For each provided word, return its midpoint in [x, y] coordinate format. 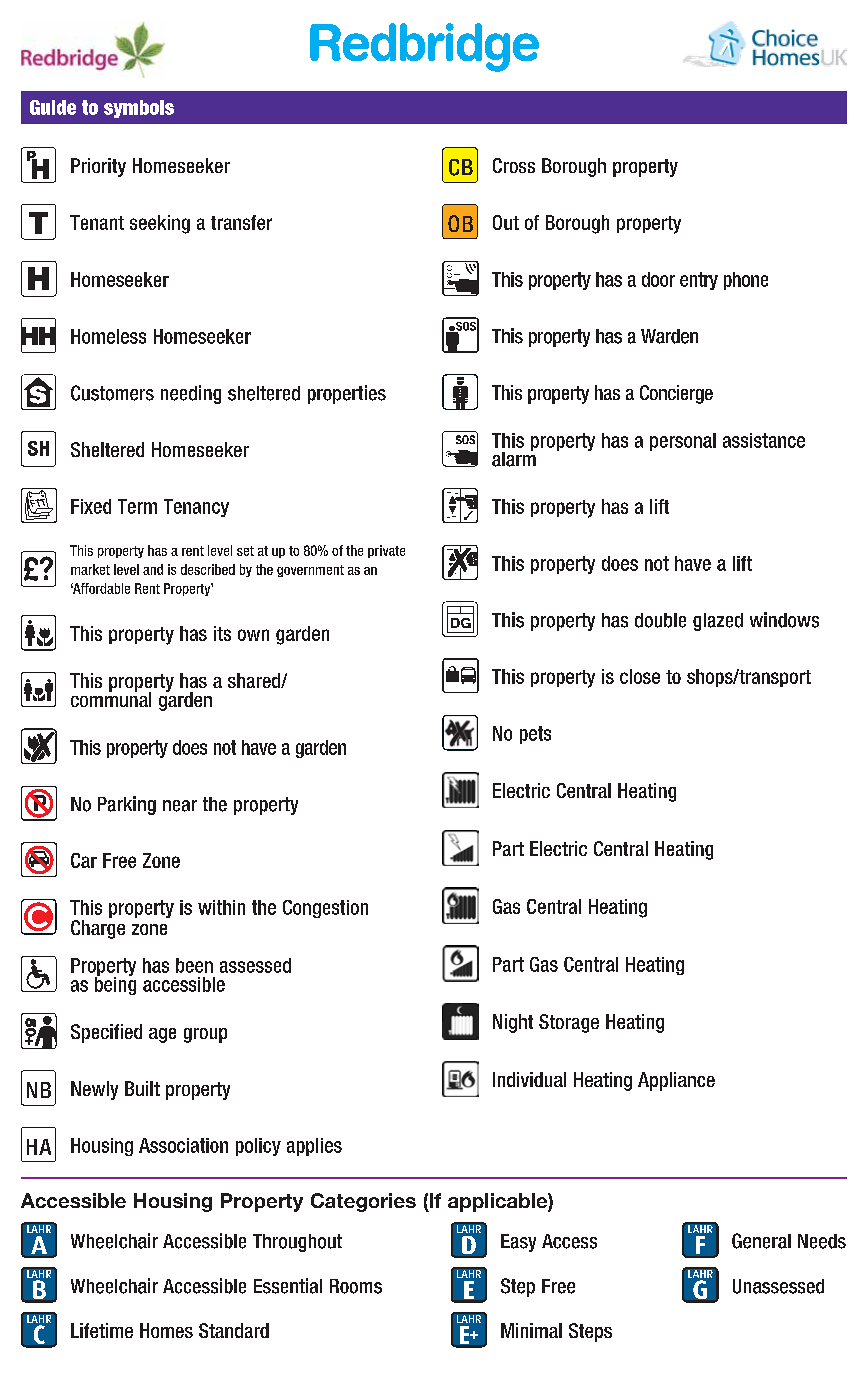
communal [111, 698]
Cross [514, 165]
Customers [112, 393]
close [640, 676]
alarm [514, 458]
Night [513, 1023]
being [115, 984]
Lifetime [102, 1330]
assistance [764, 440]
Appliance [676, 1081]
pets [535, 735]
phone [746, 281]
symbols [139, 109]
